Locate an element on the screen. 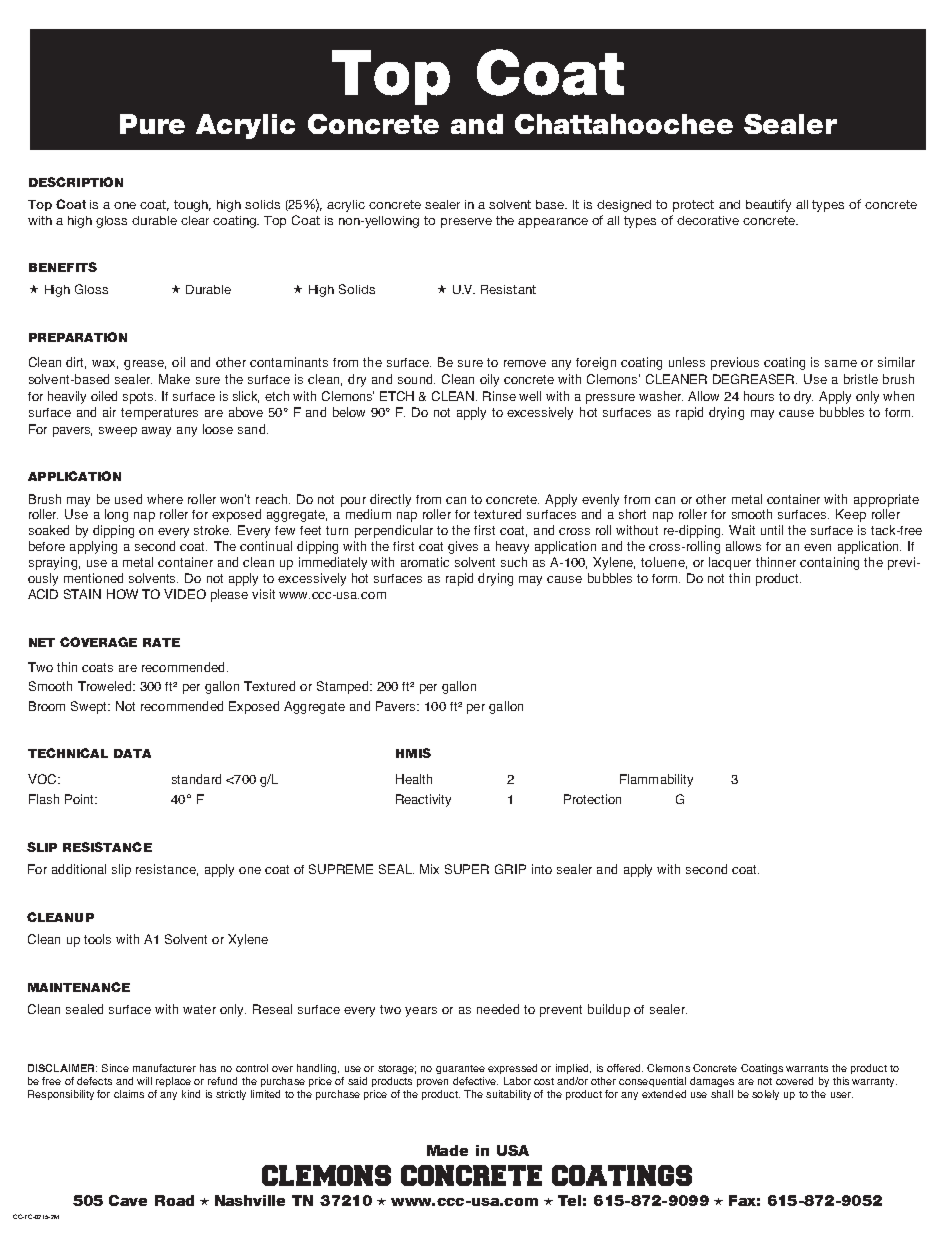 This screenshot has height=1233, width=952. oily is located at coordinates (489, 380).
